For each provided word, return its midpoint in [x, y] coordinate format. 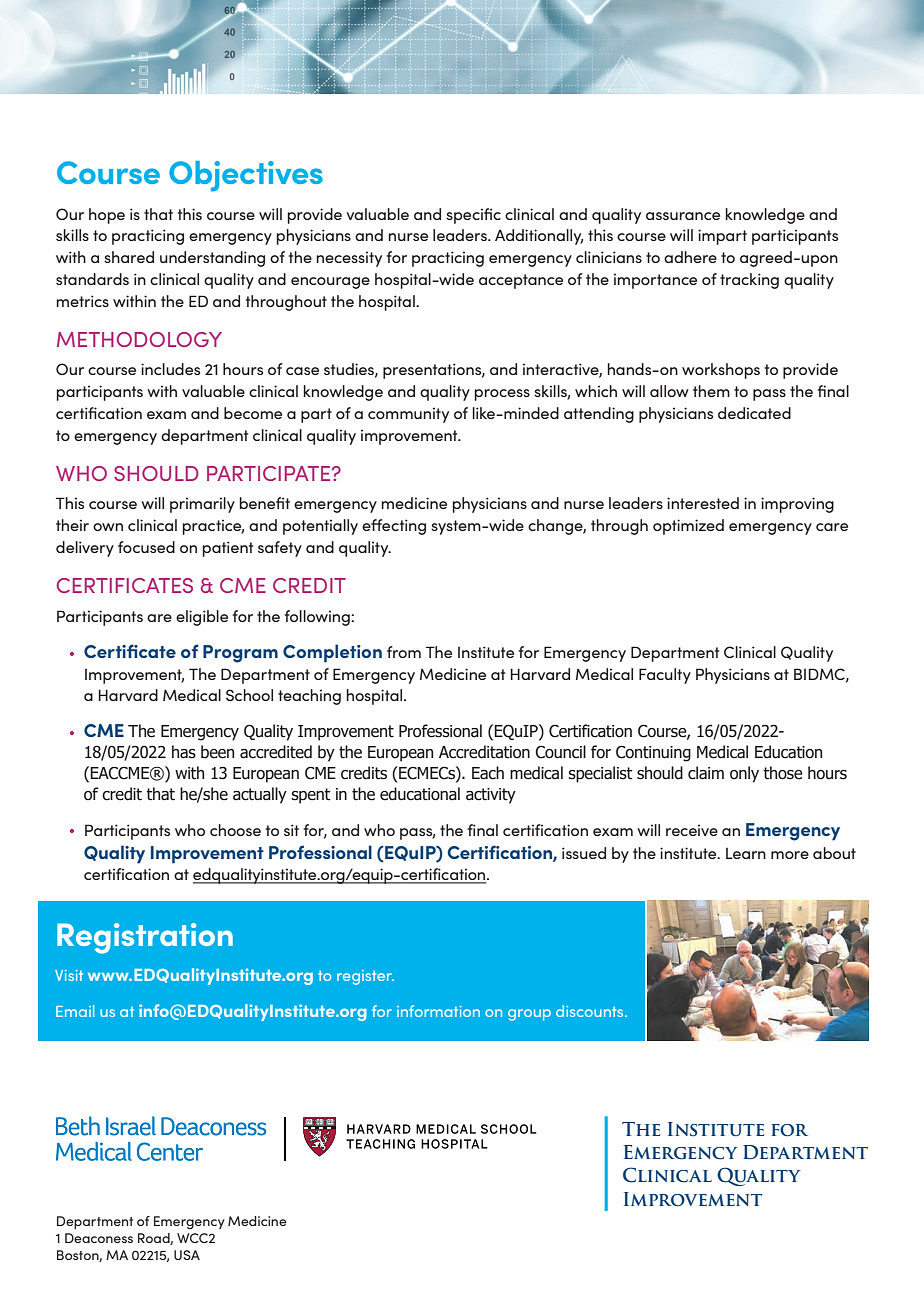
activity [491, 796]
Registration [145, 938]
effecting [394, 527]
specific [473, 216]
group [529, 1015]
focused [146, 547]
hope [107, 216]
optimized [688, 527]
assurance [683, 216]
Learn [746, 853]
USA [187, 1255]
